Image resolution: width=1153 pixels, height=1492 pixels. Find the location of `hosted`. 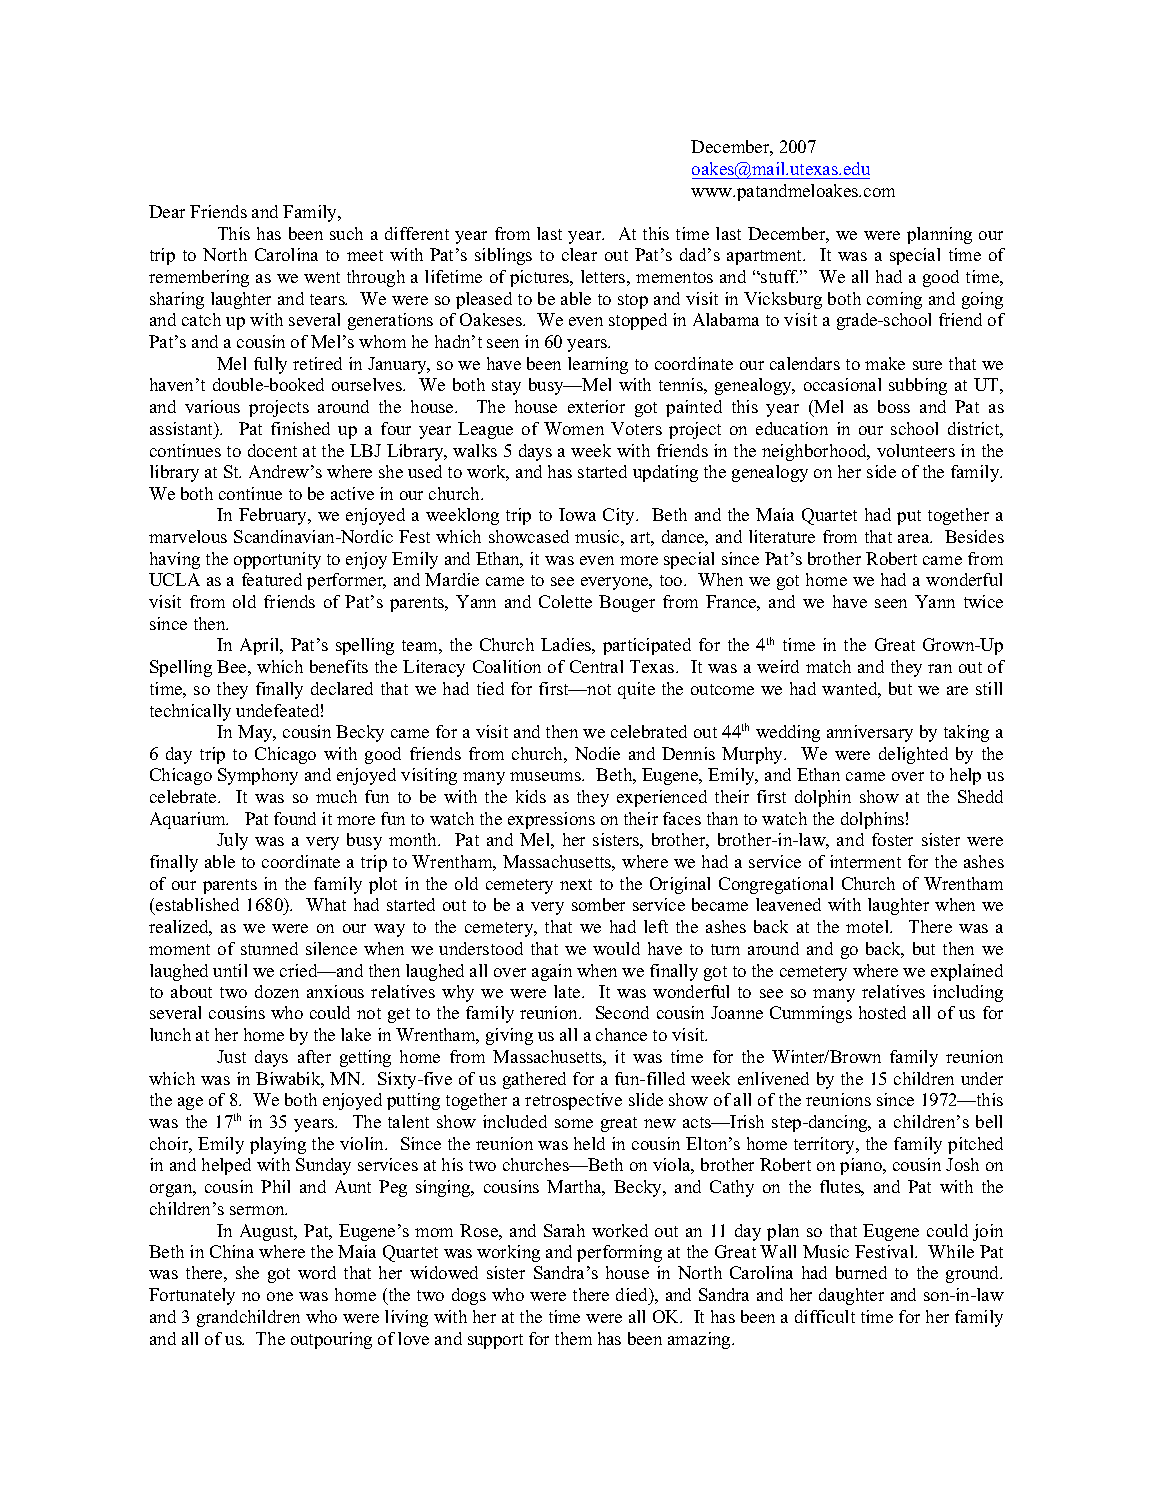

hosted is located at coordinates (882, 1012).
